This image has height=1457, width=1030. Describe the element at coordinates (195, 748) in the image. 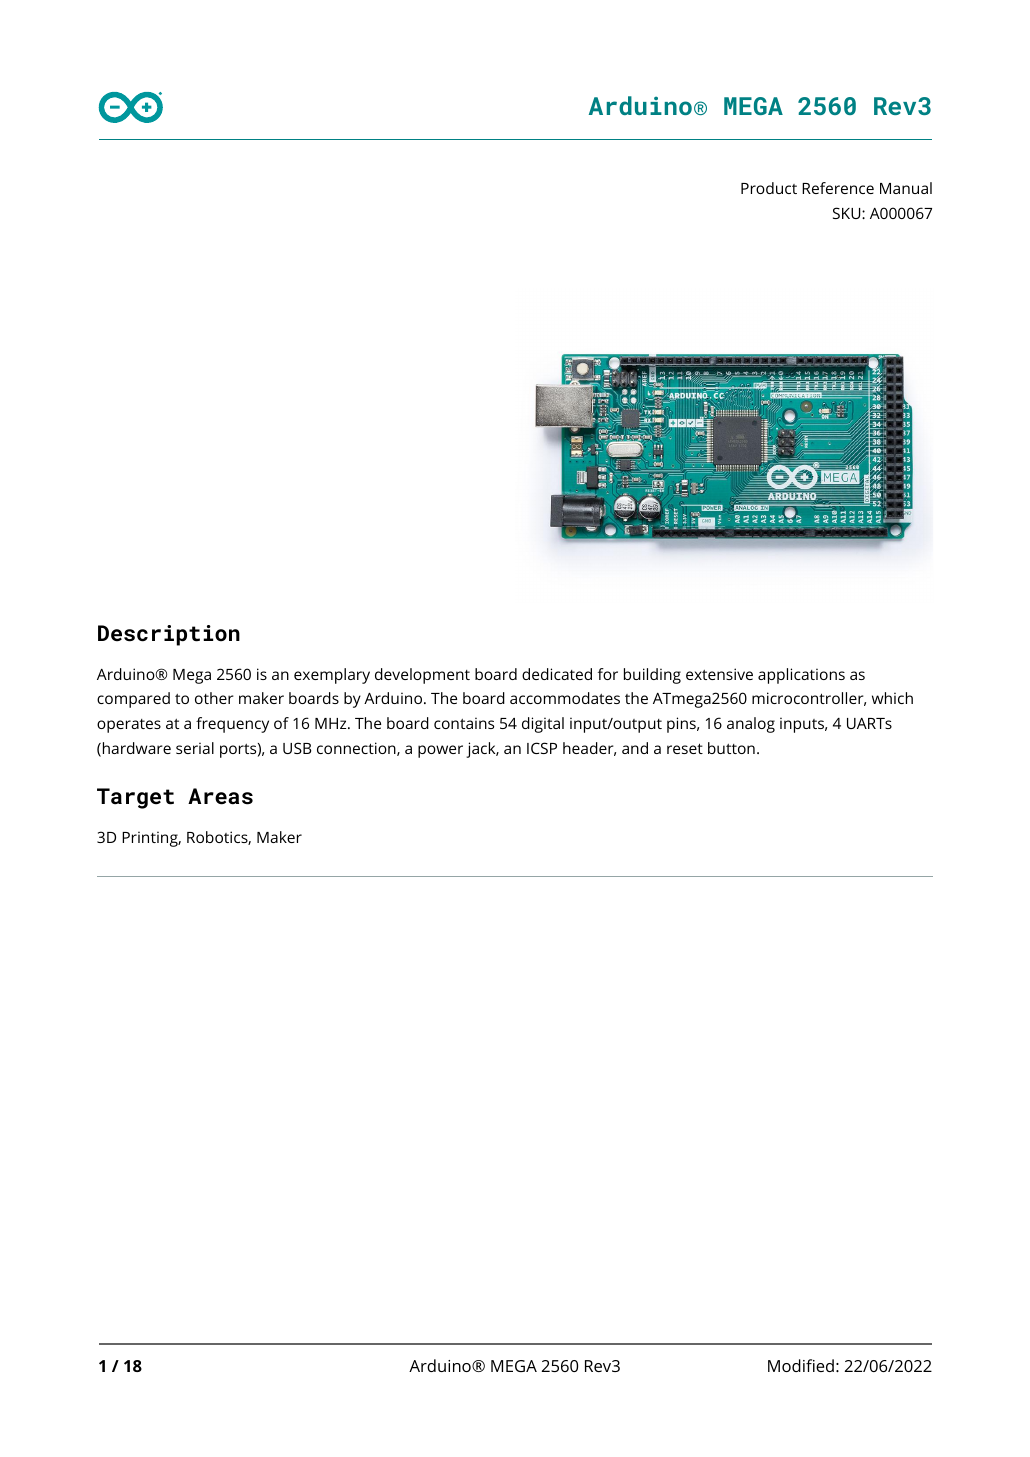

I see `serial` at that location.
